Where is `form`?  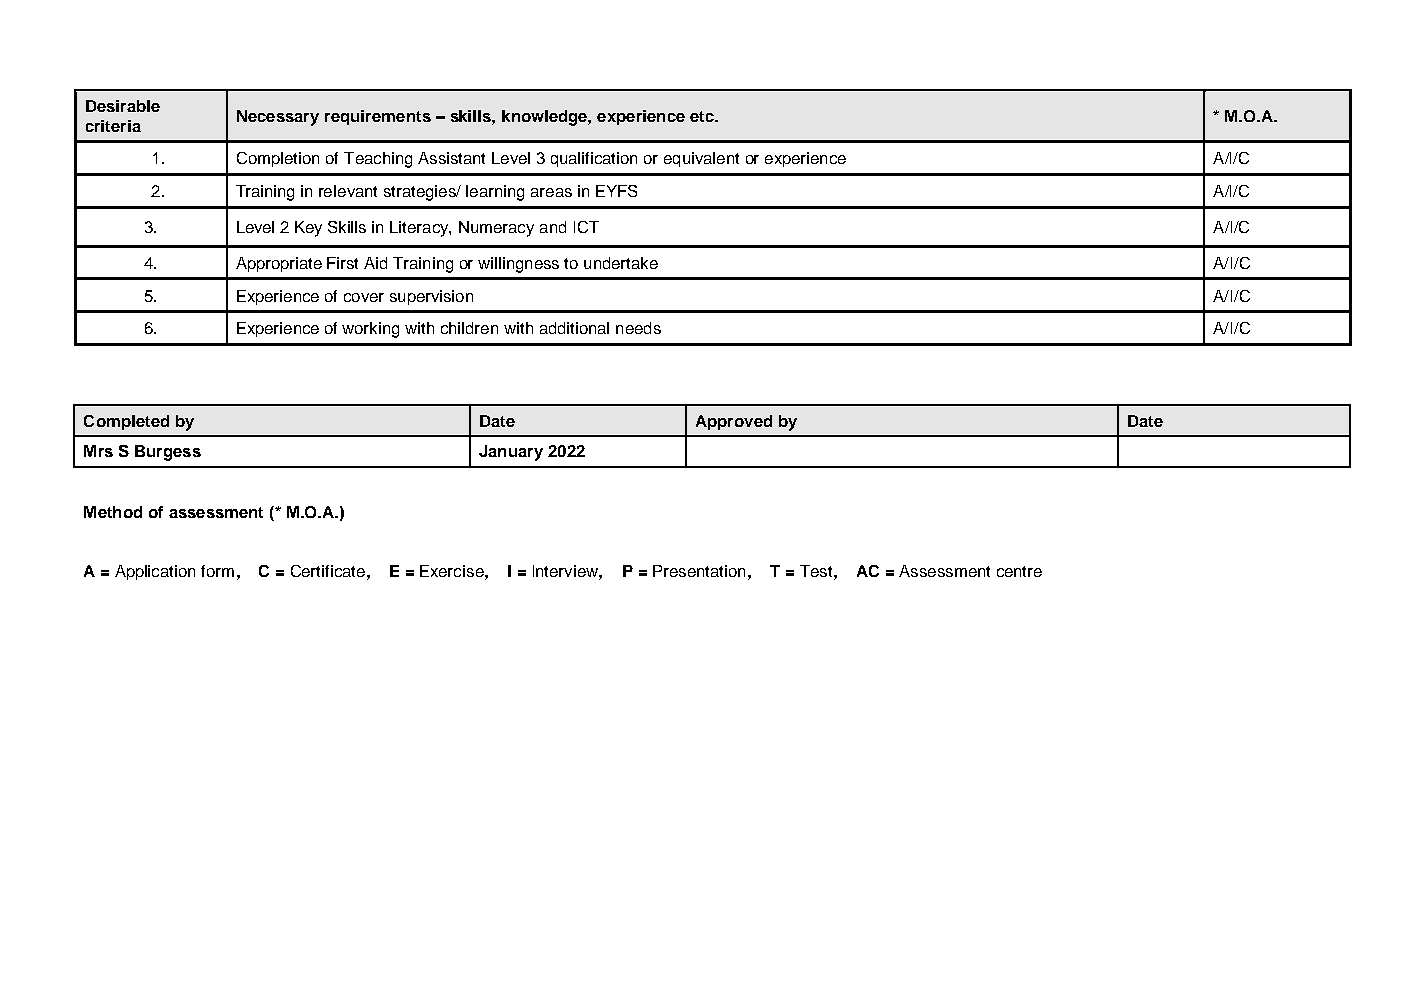
form is located at coordinates (217, 571).
